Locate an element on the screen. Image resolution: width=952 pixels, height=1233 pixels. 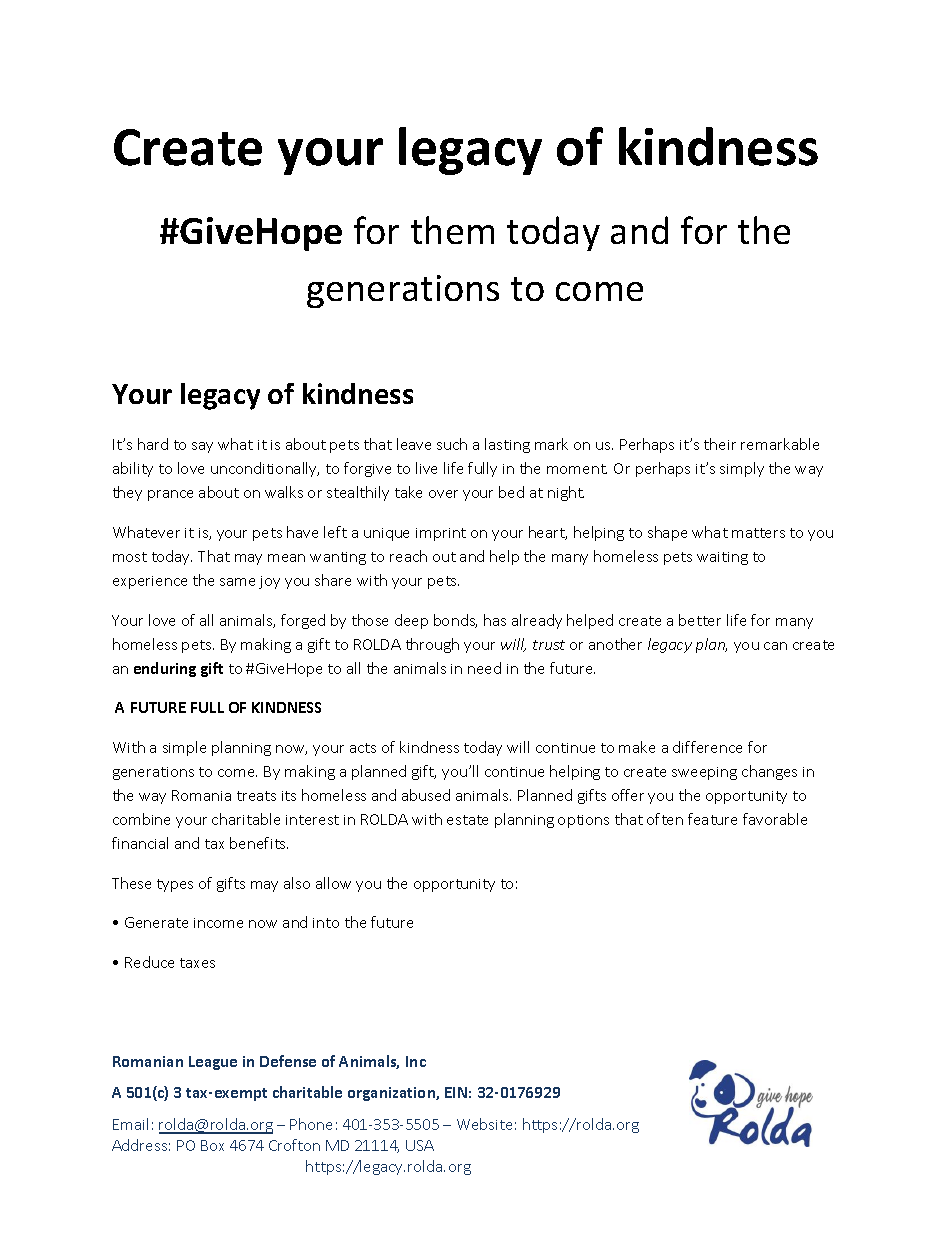
Box is located at coordinates (212, 1145).
